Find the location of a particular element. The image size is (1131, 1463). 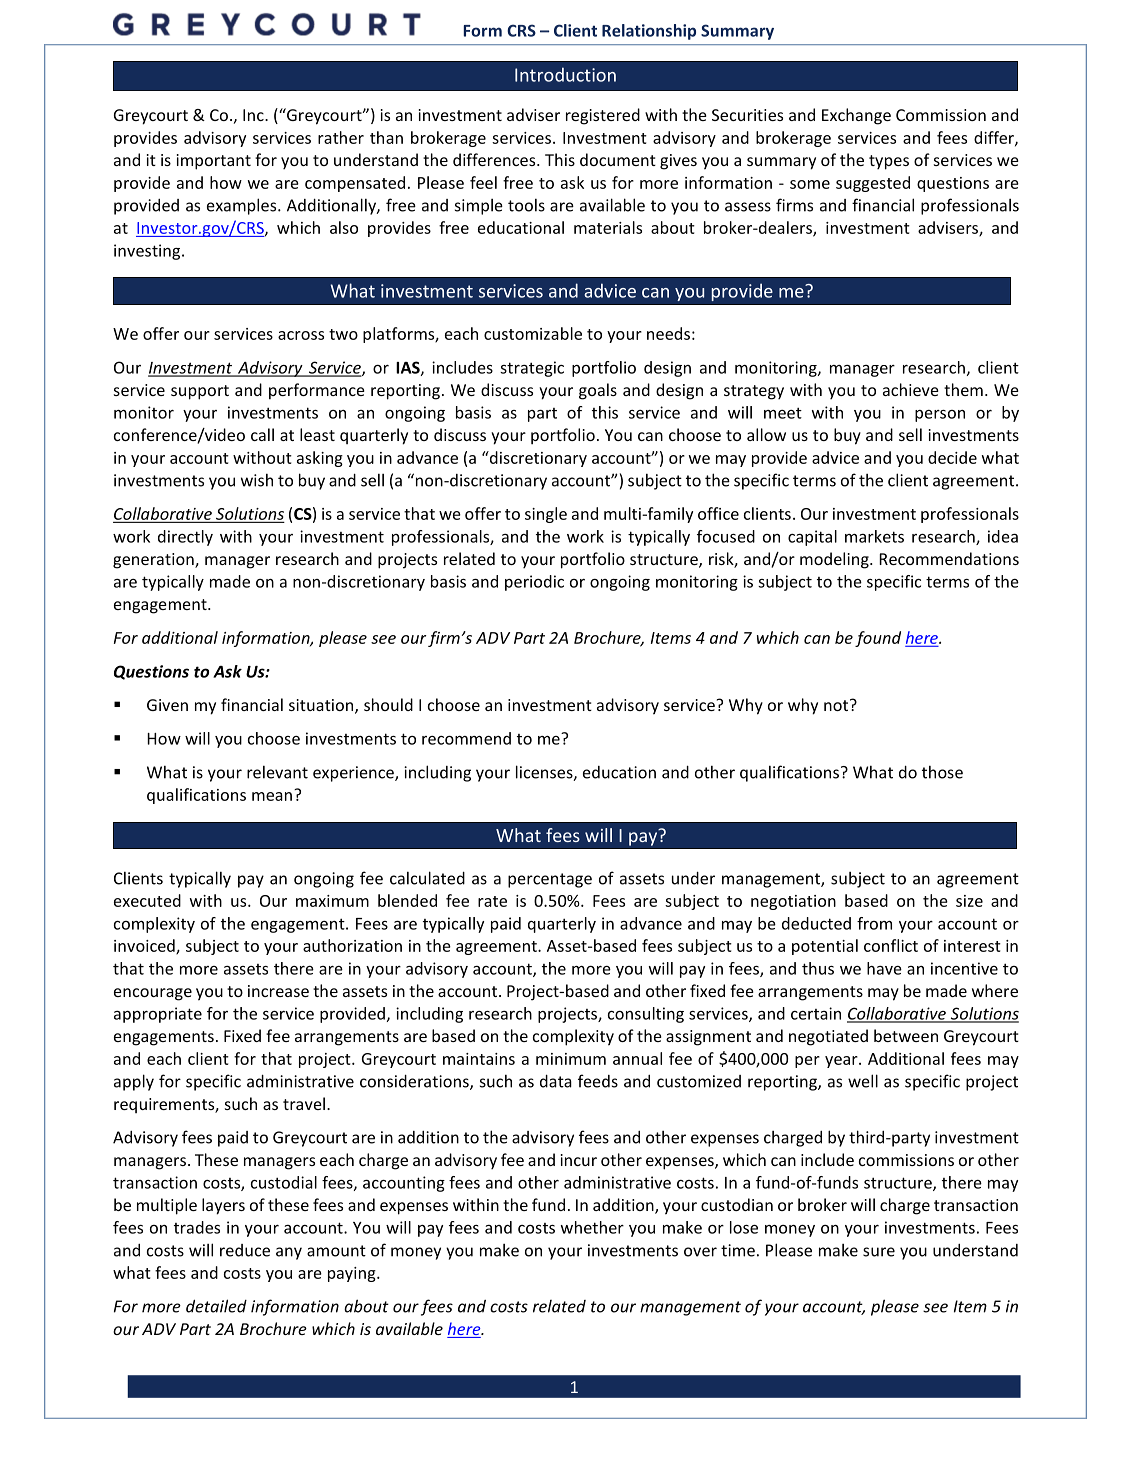

sure is located at coordinates (879, 1252).
